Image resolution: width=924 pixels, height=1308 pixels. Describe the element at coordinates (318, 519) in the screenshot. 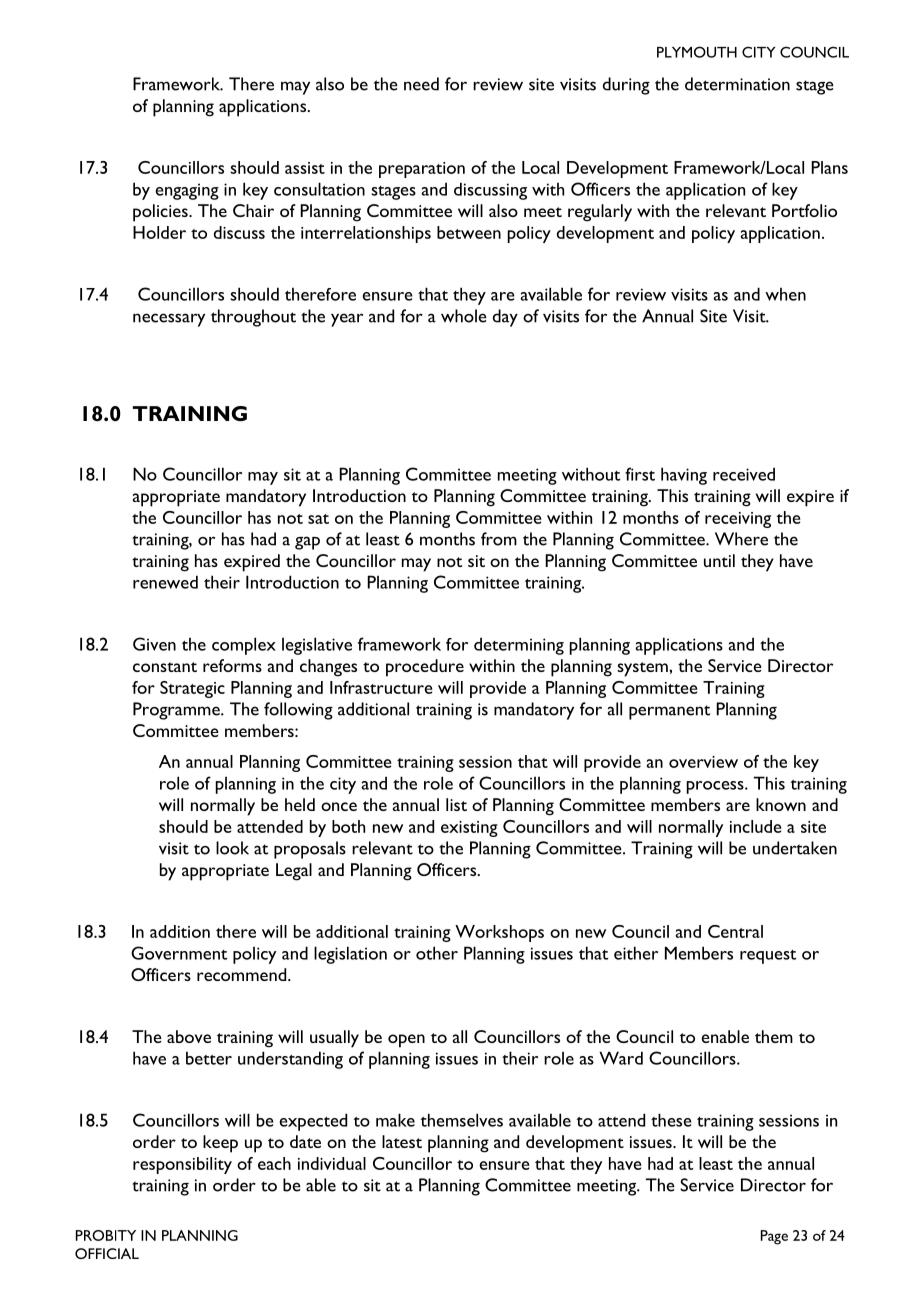

I see `sat` at that location.
